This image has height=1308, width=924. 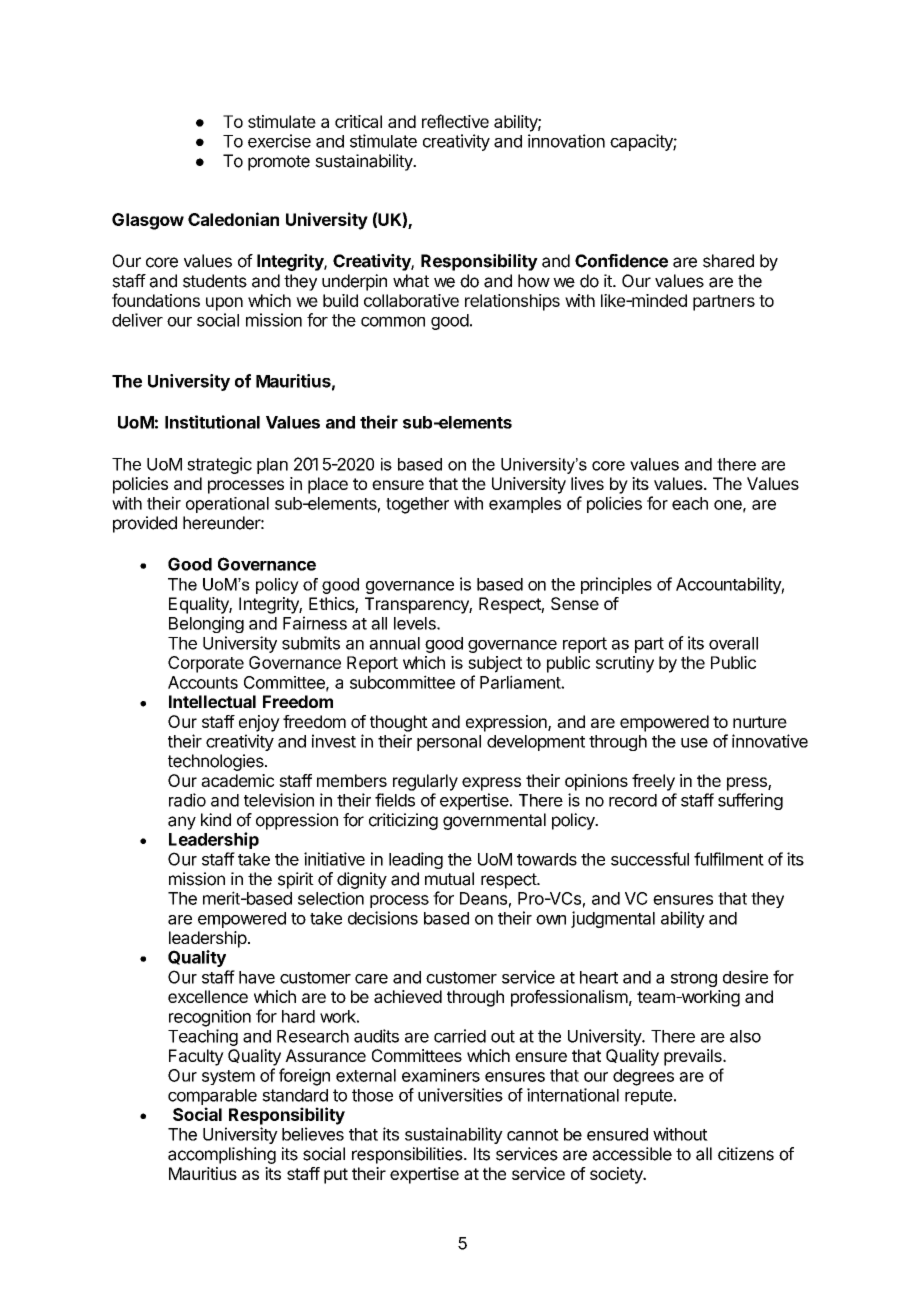 What do you see at coordinates (566, 141) in the image?
I see `innovation` at bounding box center [566, 141].
